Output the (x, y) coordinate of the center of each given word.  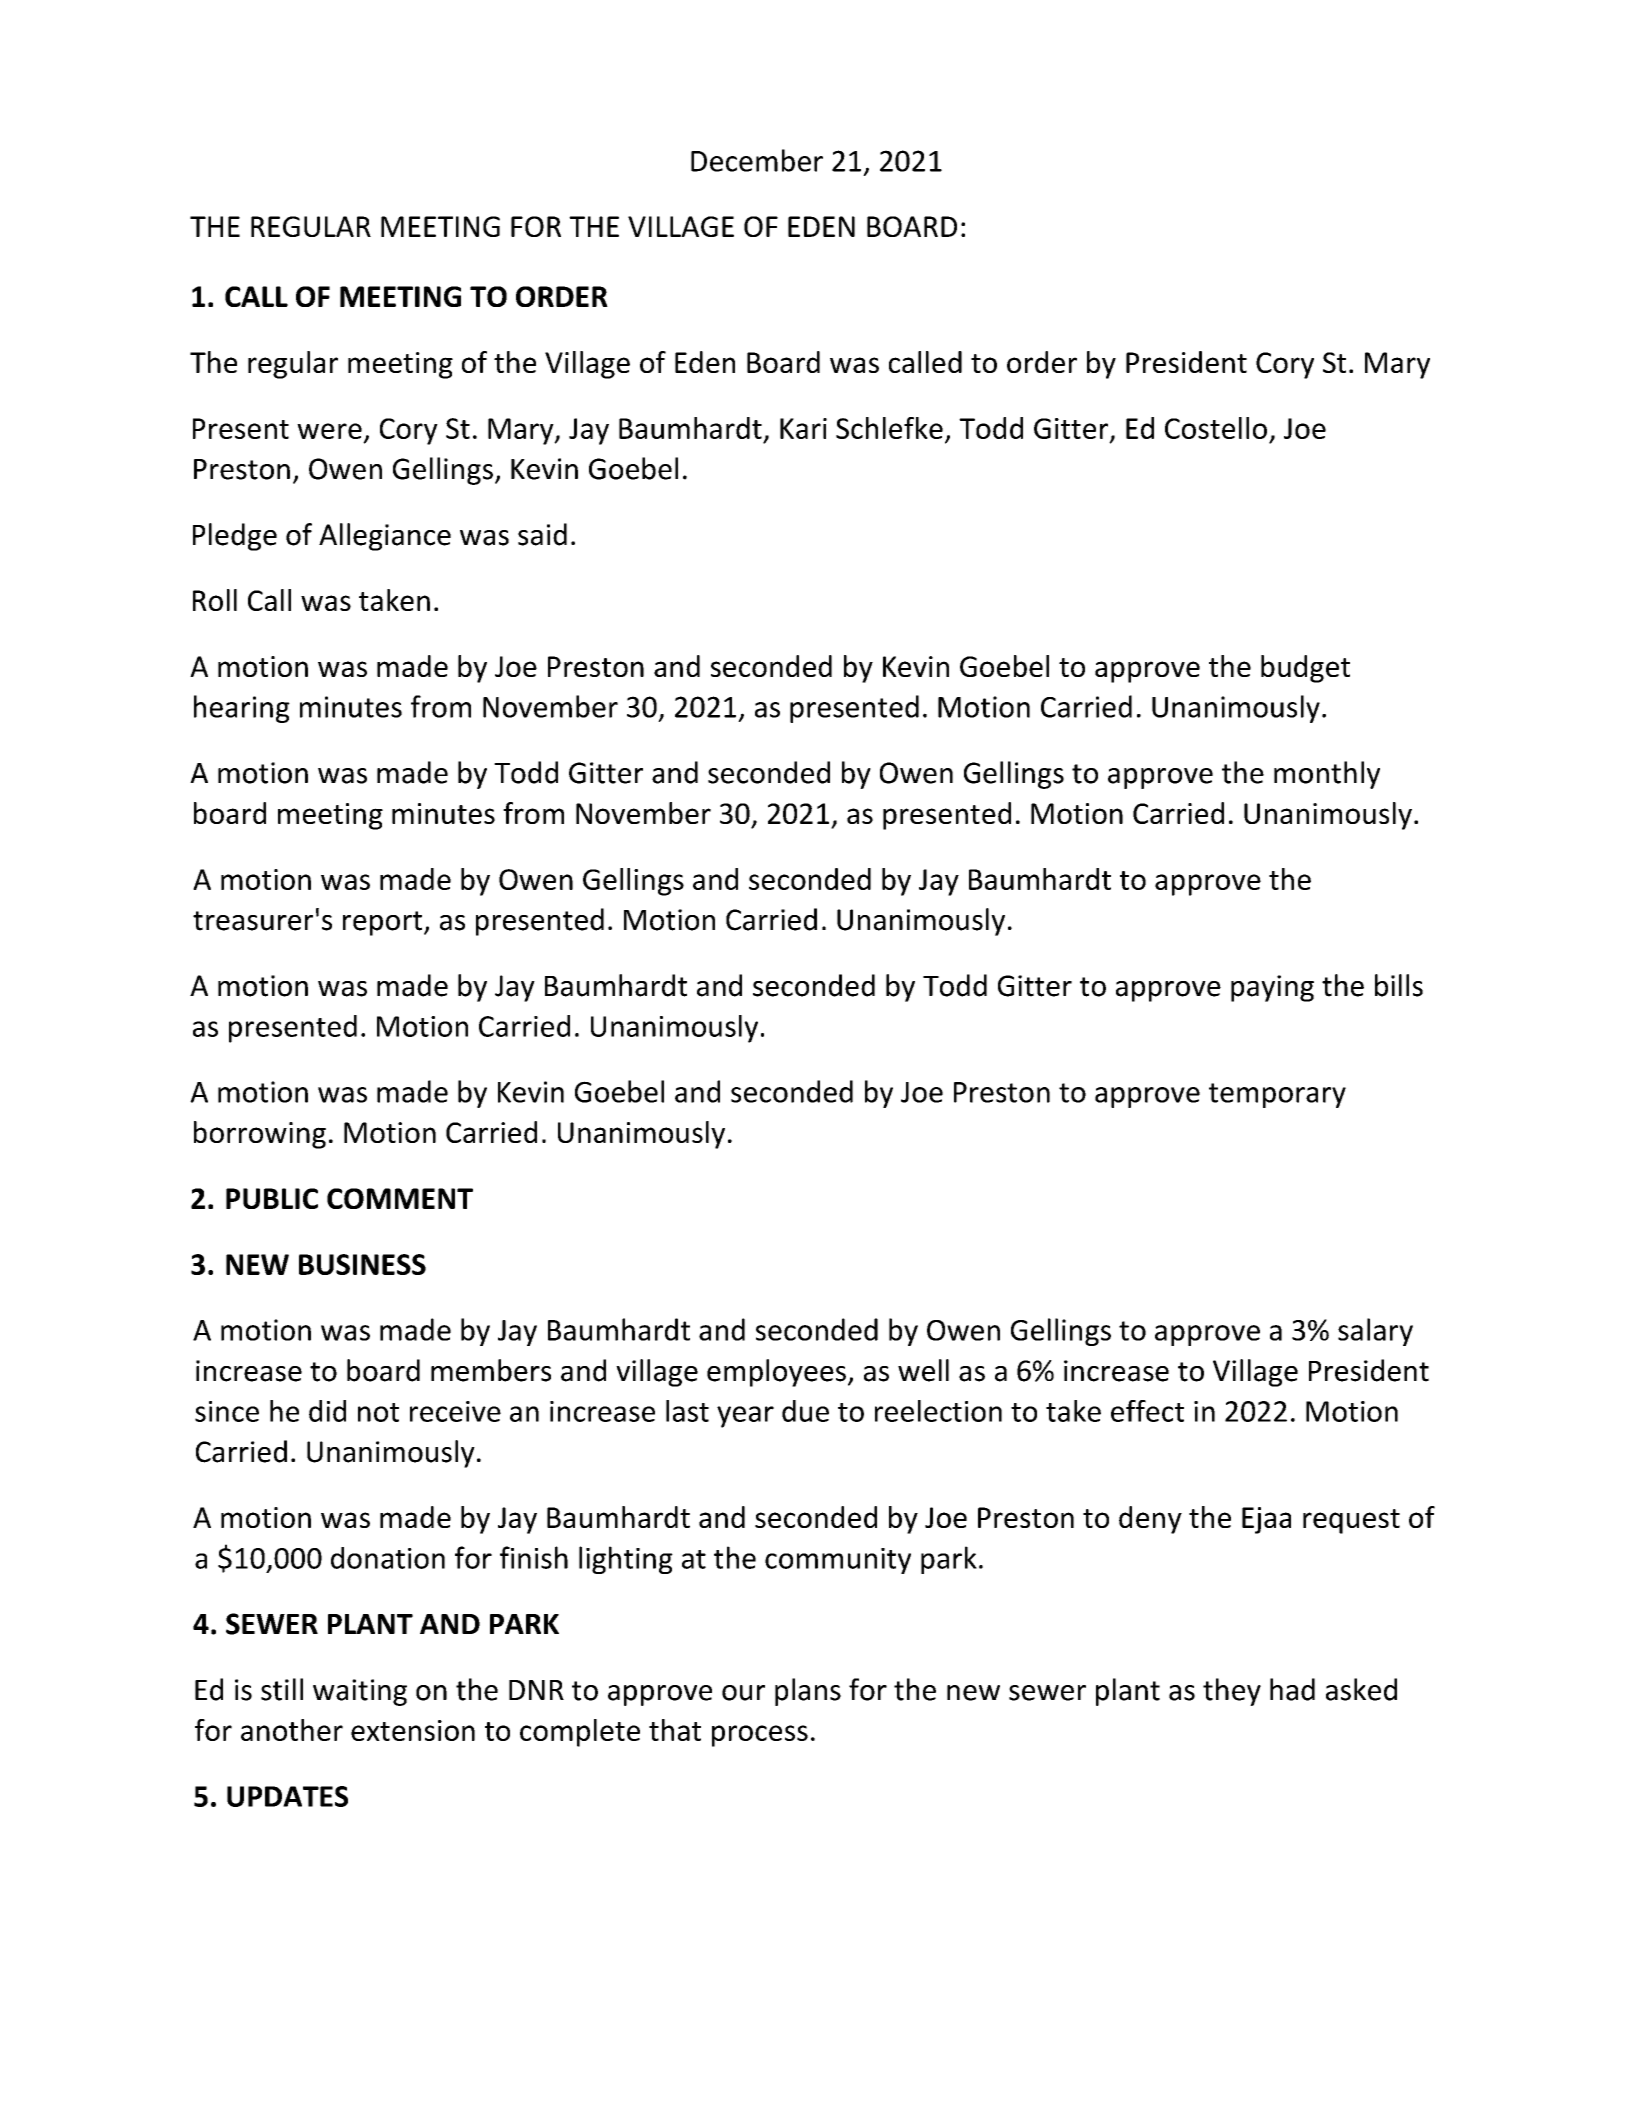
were (329, 431)
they (1232, 1692)
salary (1375, 1332)
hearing (242, 709)
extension (413, 1730)
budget (1305, 669)
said (542, 534)
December (757, 160)
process (760, 1736)
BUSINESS (362, 1264)
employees (776, 1373)
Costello (1216, 428)
